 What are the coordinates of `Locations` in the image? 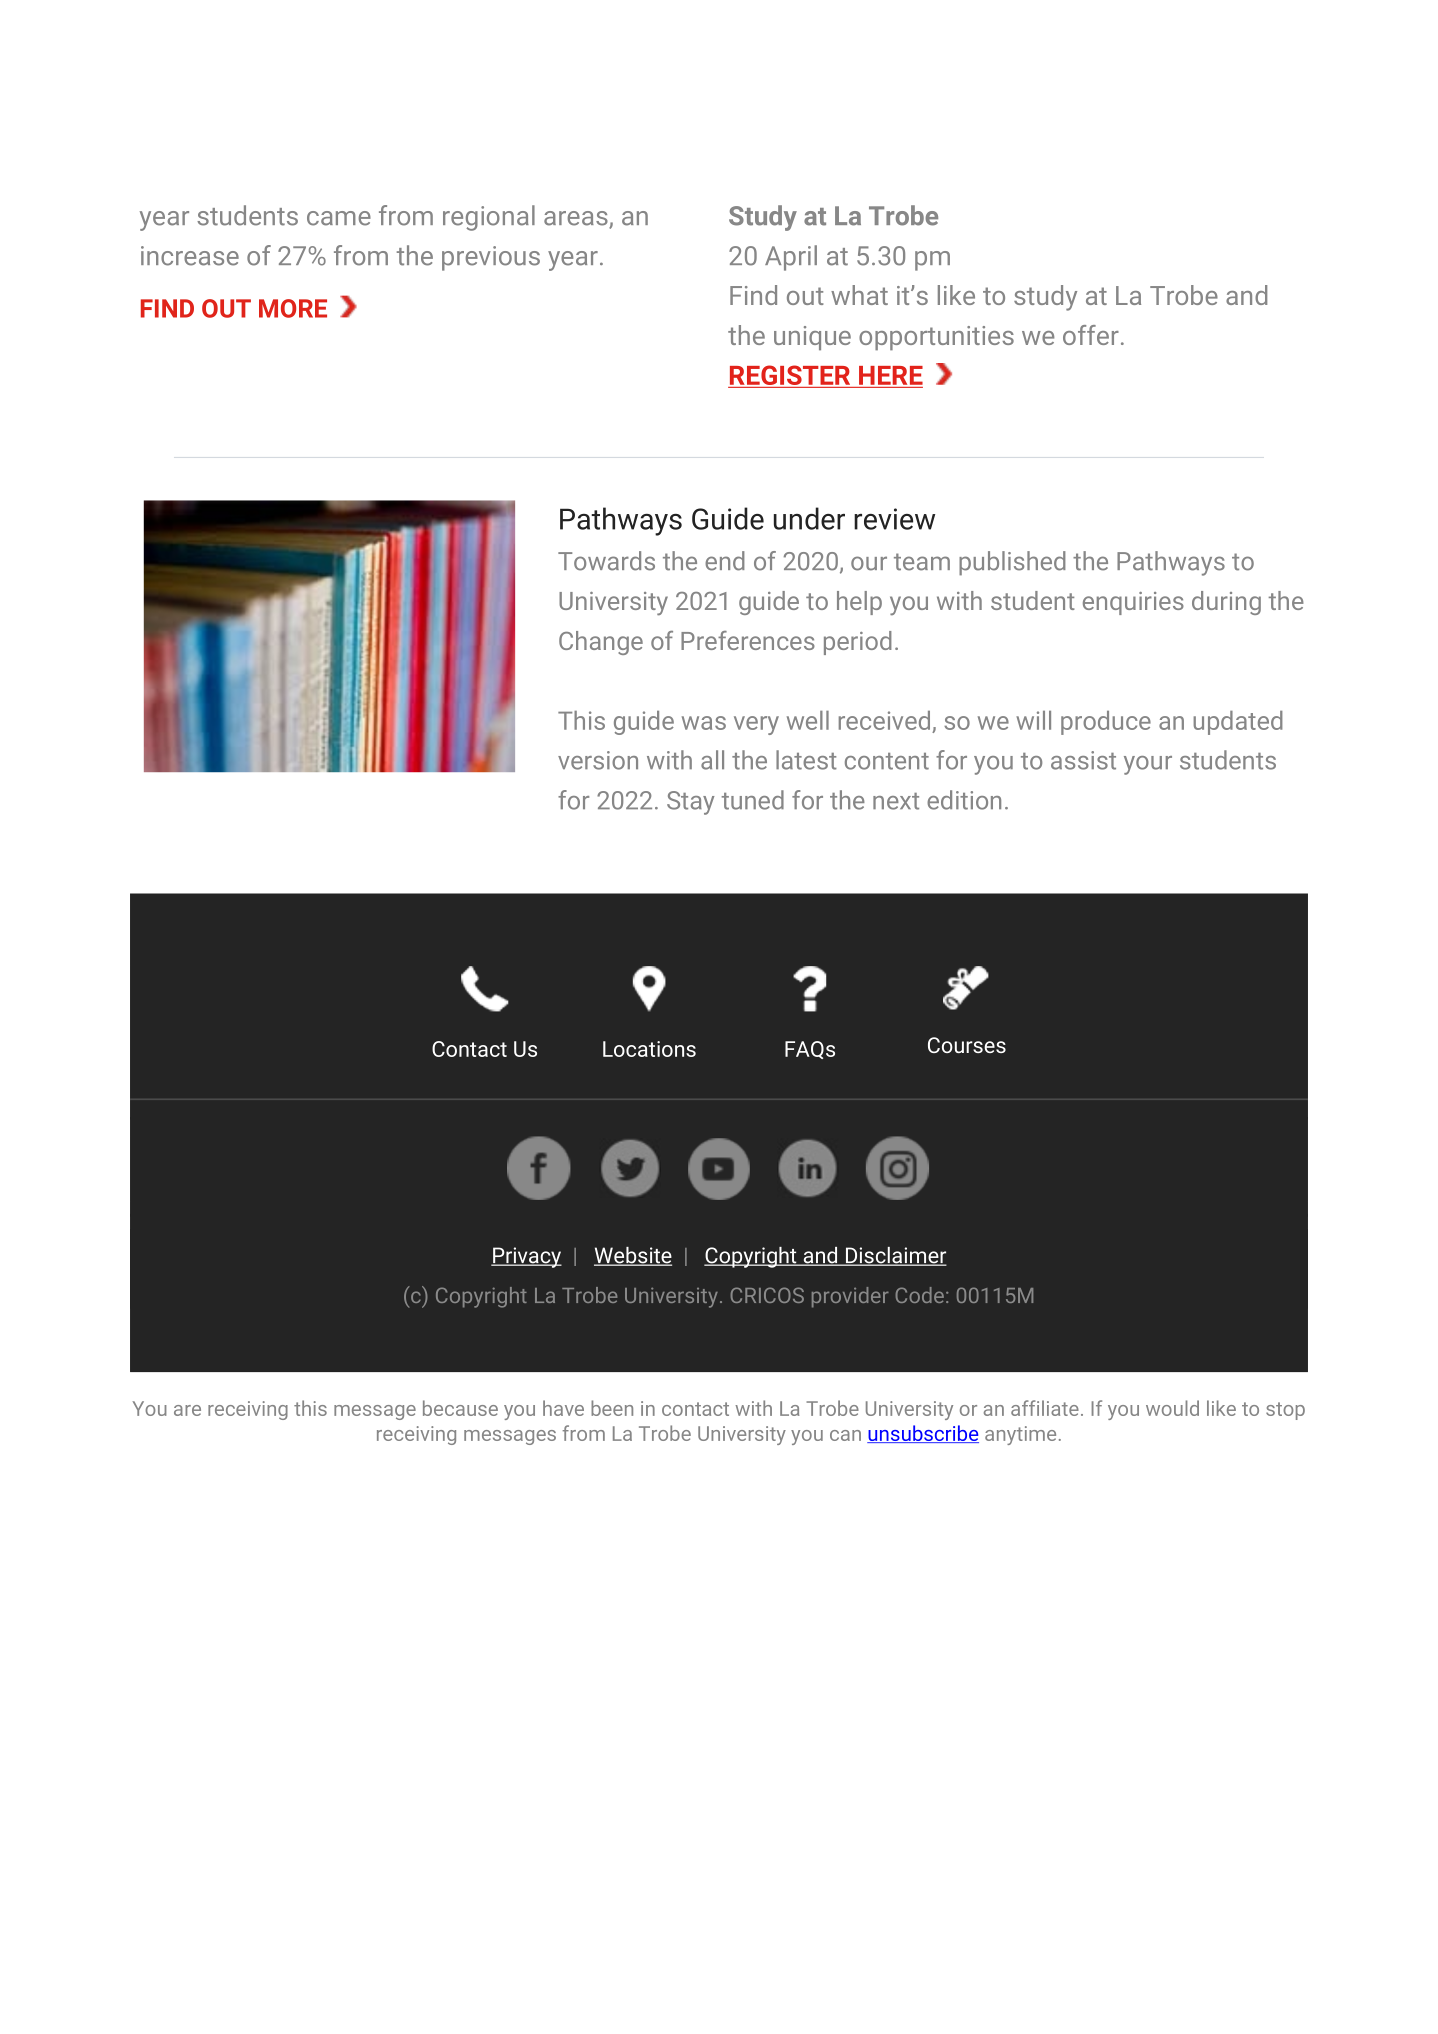 It's located at (649, 1049).
